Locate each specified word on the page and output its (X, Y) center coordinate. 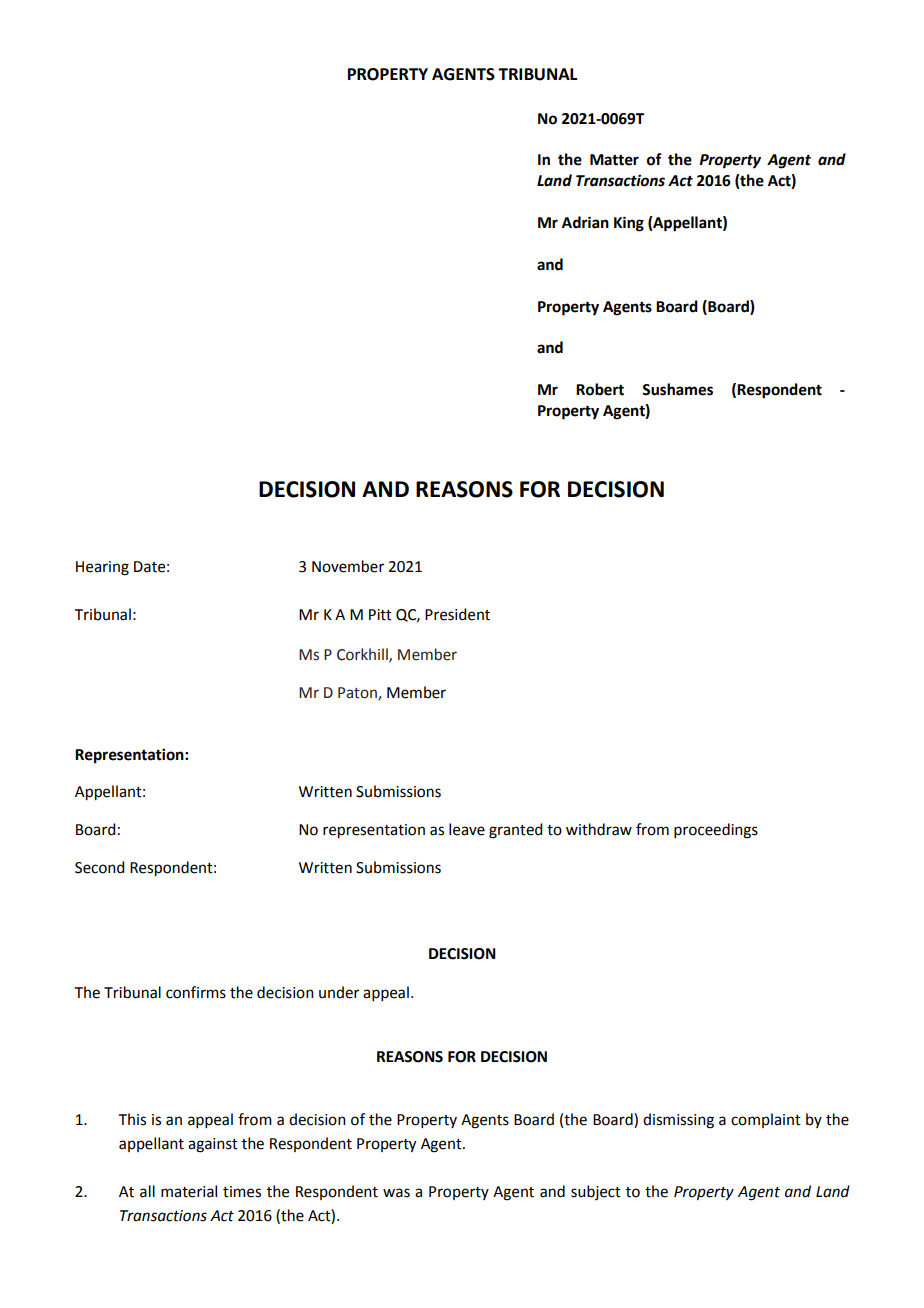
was (396, 1193)
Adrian (585, 222)
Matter (614, 160)
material (189, 1191)
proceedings (716, 831)
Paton (358, 693)
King (629, 224)
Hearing (102, 568)
